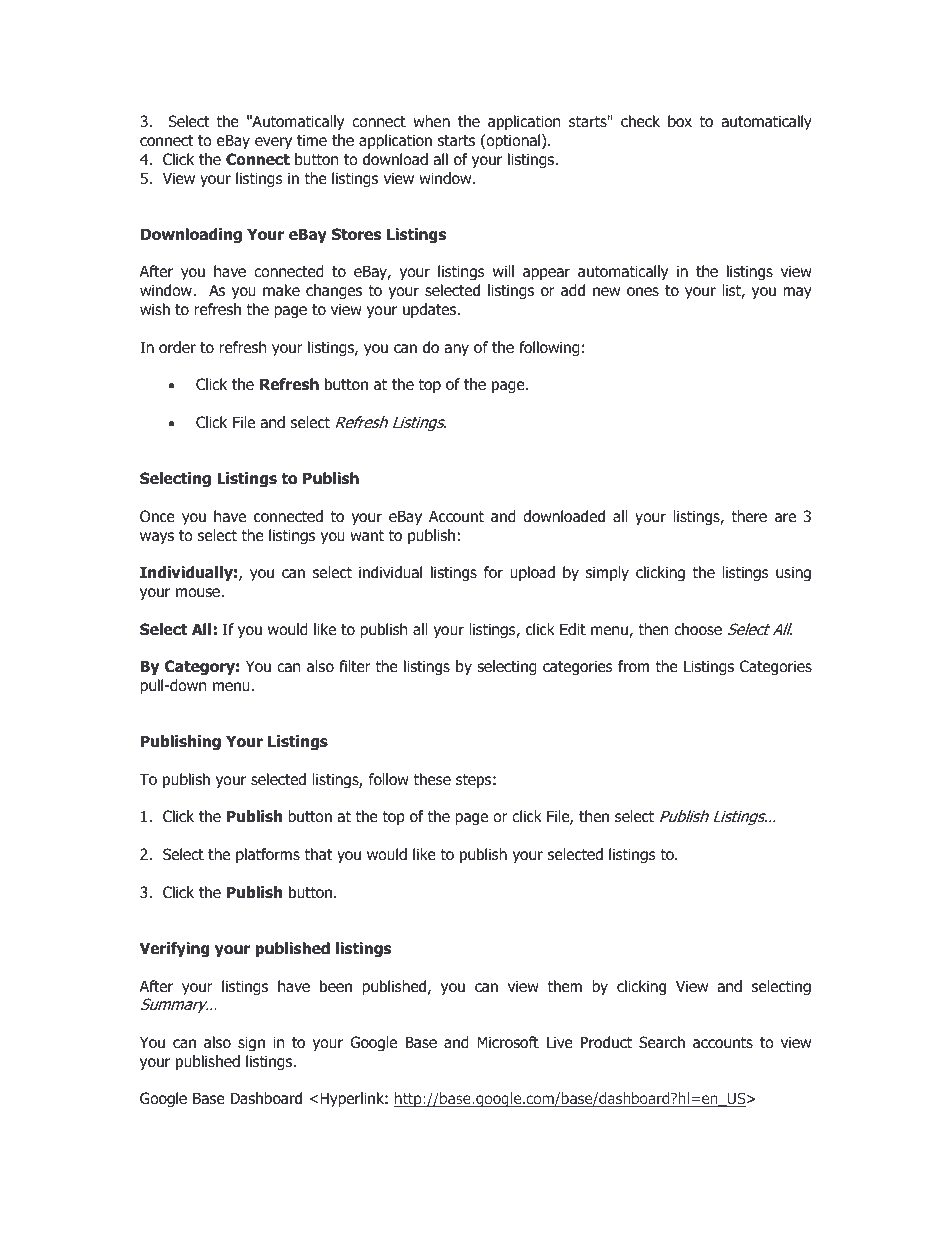  Describe the element at coordinates (268, 855) in the image. I see `platforms` at that location.
